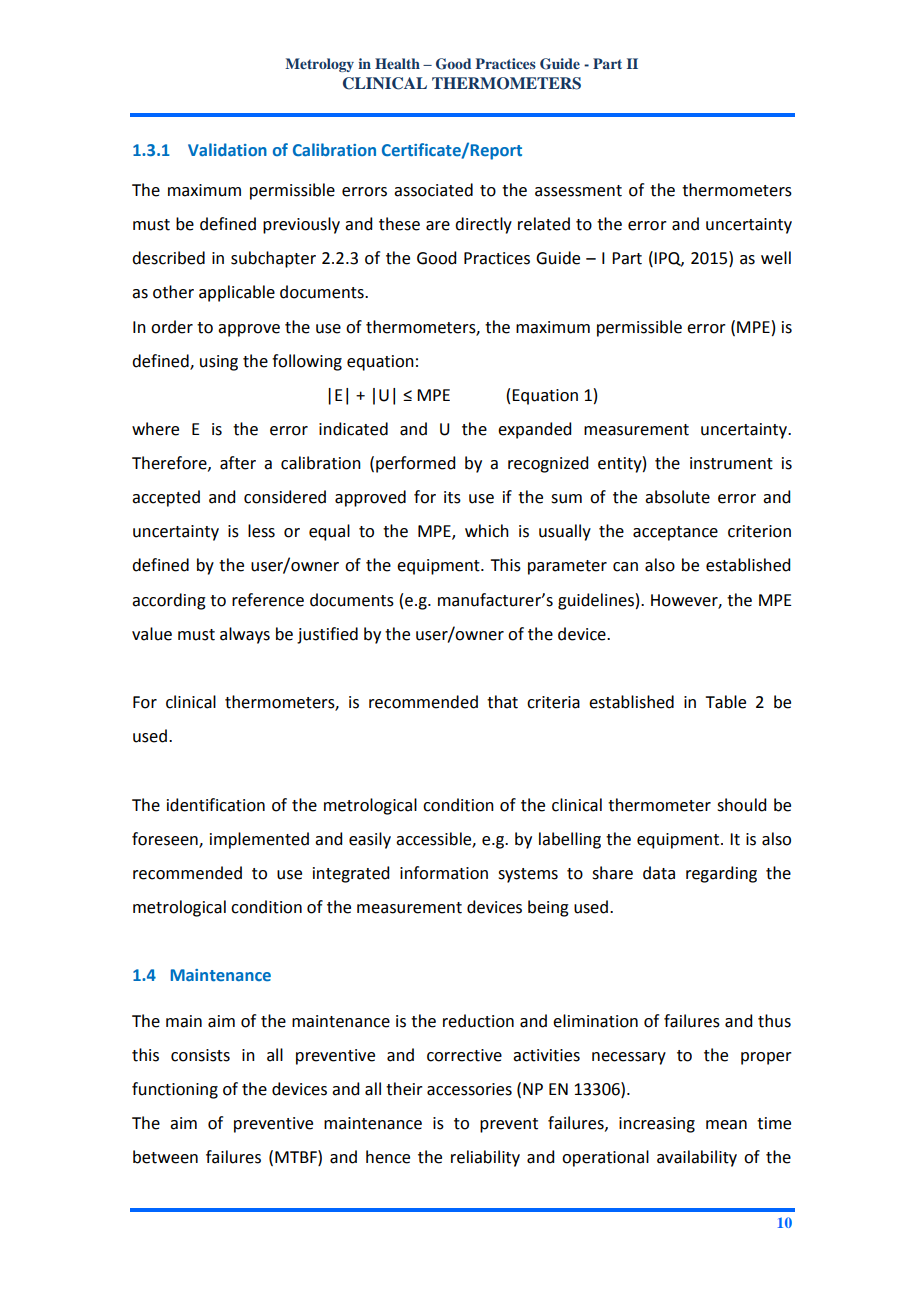 The image size is (924, 1308). What do you see at coordinates (259, 840) in the screenshot?
I see `implemented` at bounding box center [259, 840].
